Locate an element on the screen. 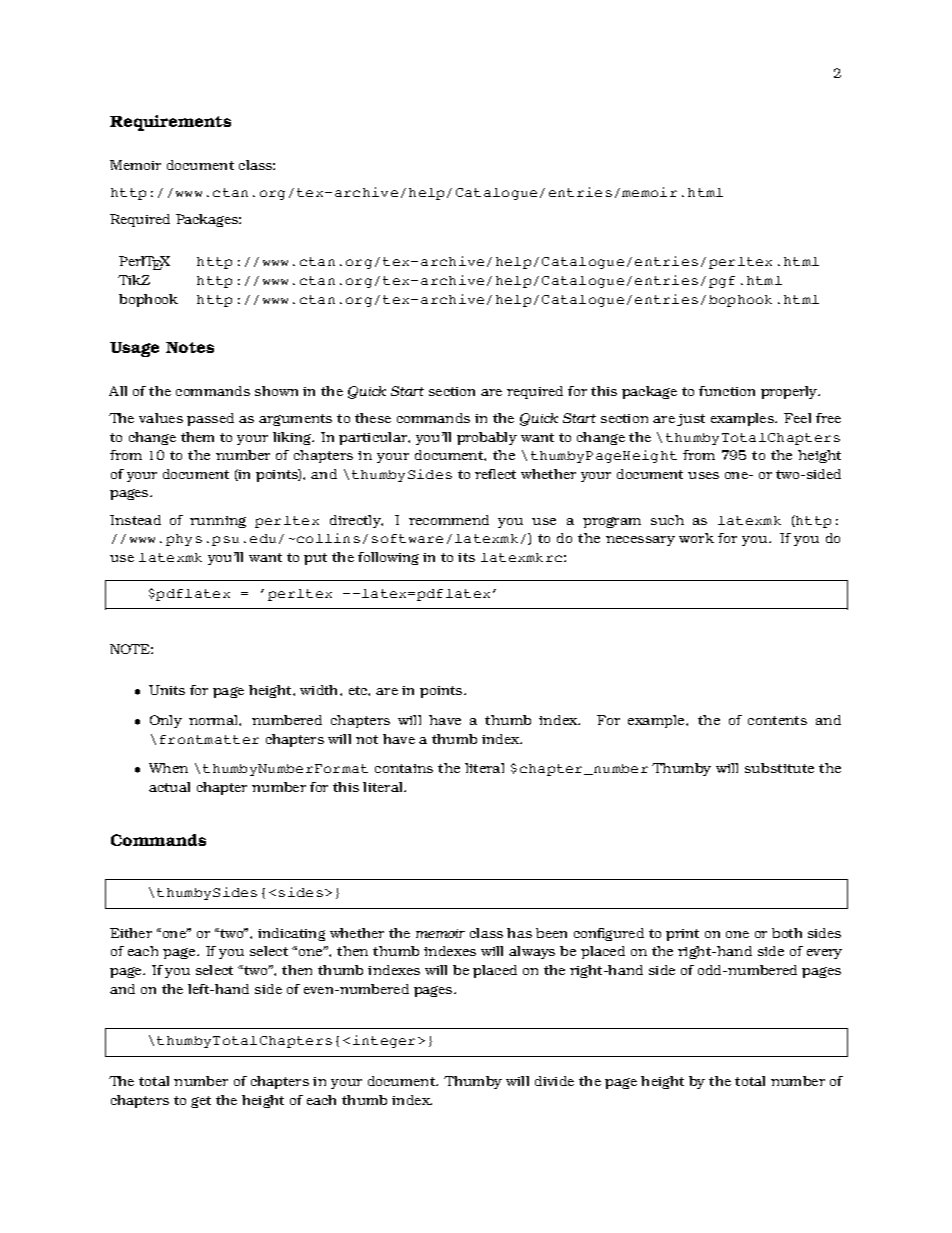 The width and height of the screenshot is (952, 1233). Units is located at coordinates (167, 690).
